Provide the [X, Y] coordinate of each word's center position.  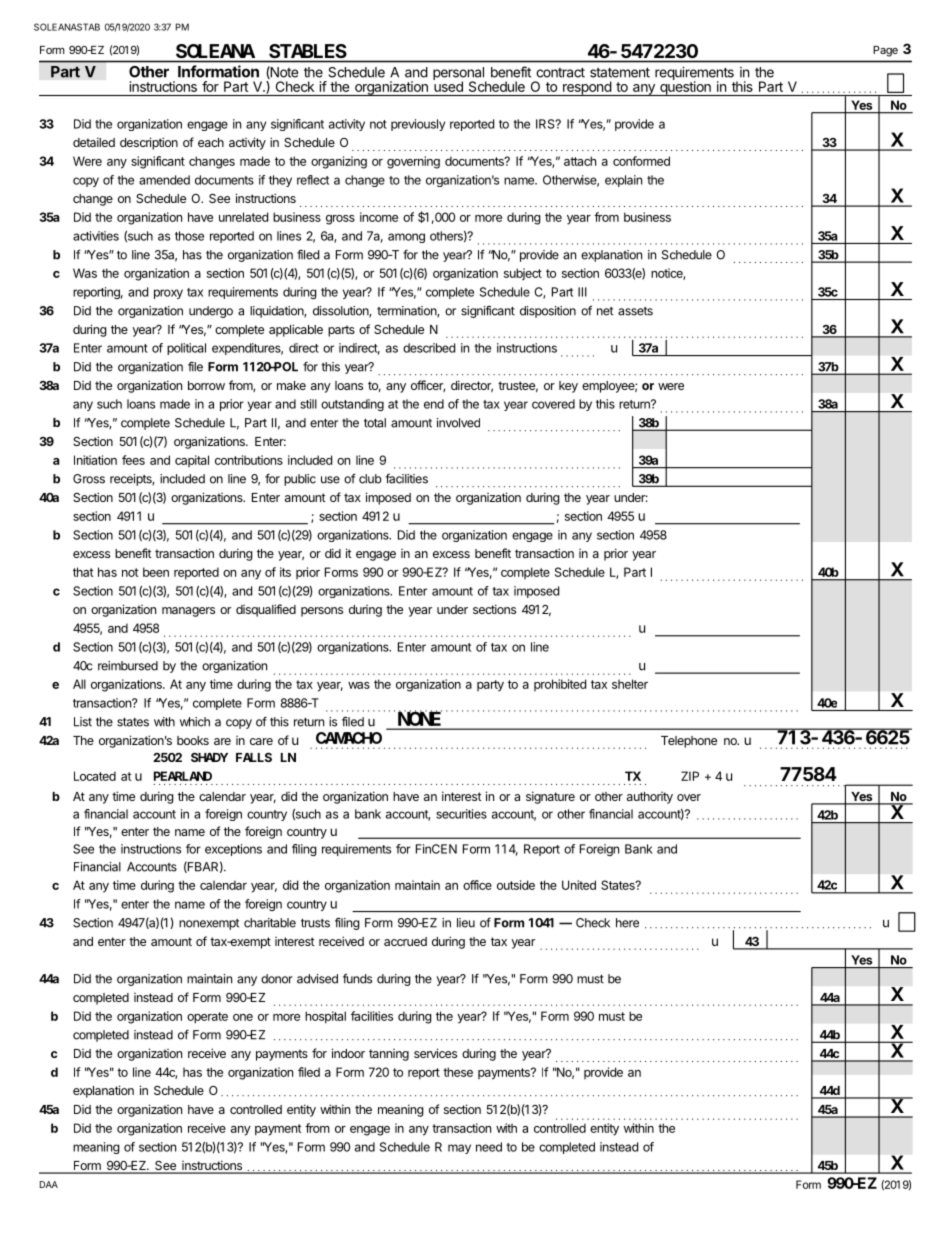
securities [461, 814]
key [568, 387]
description [149, 143]
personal [459, 75]
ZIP [690, 776]
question [685, 87]
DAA [49, 1184]
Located [95, 776]
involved [458, 423]
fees [133, 460]
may [459, 1149]
